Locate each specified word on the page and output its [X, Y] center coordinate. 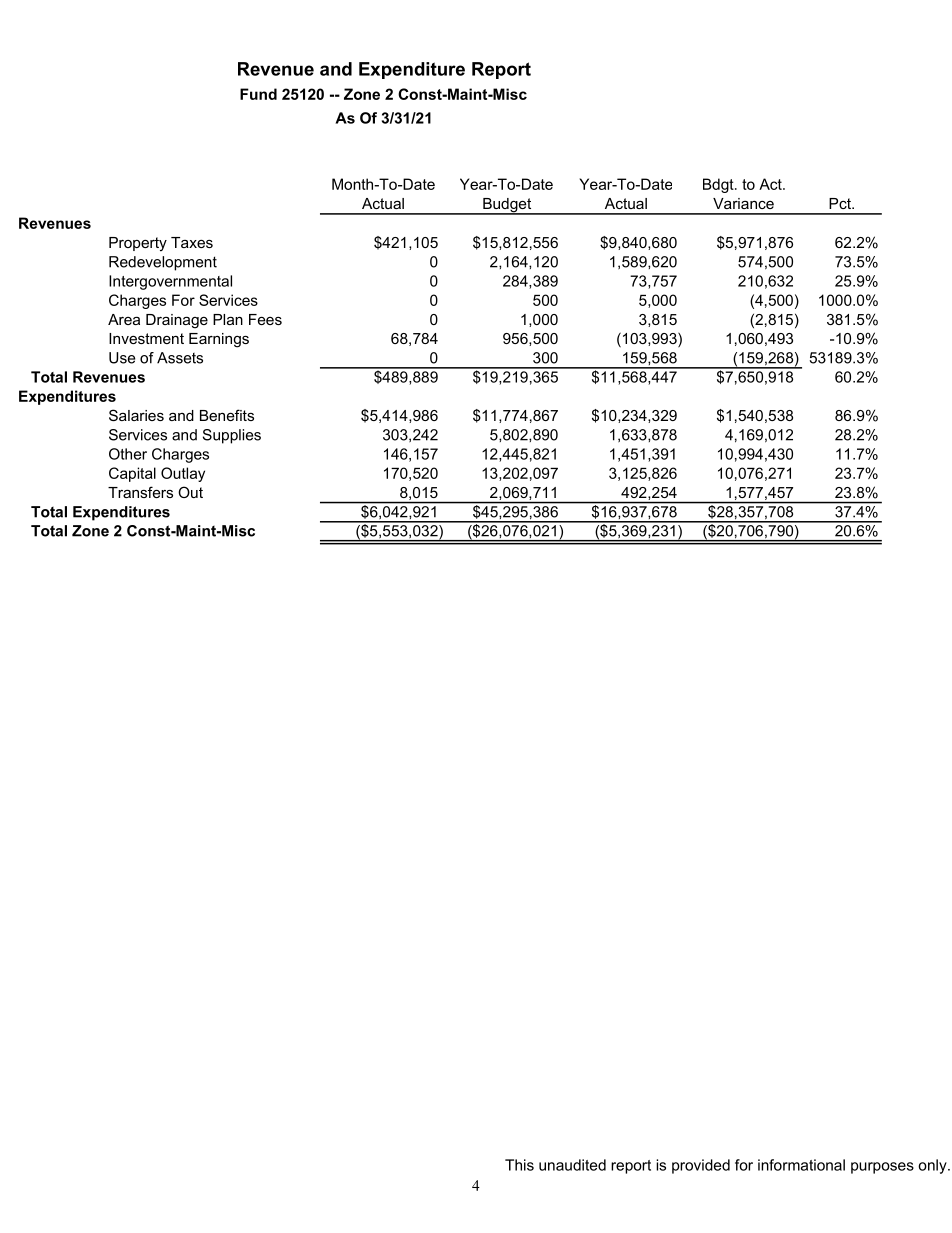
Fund [258, 94]
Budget [507, 206]
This [519, 1165]
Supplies [232, 436]
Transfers [140, 492]
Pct [841, 203]
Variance [743, 203]
